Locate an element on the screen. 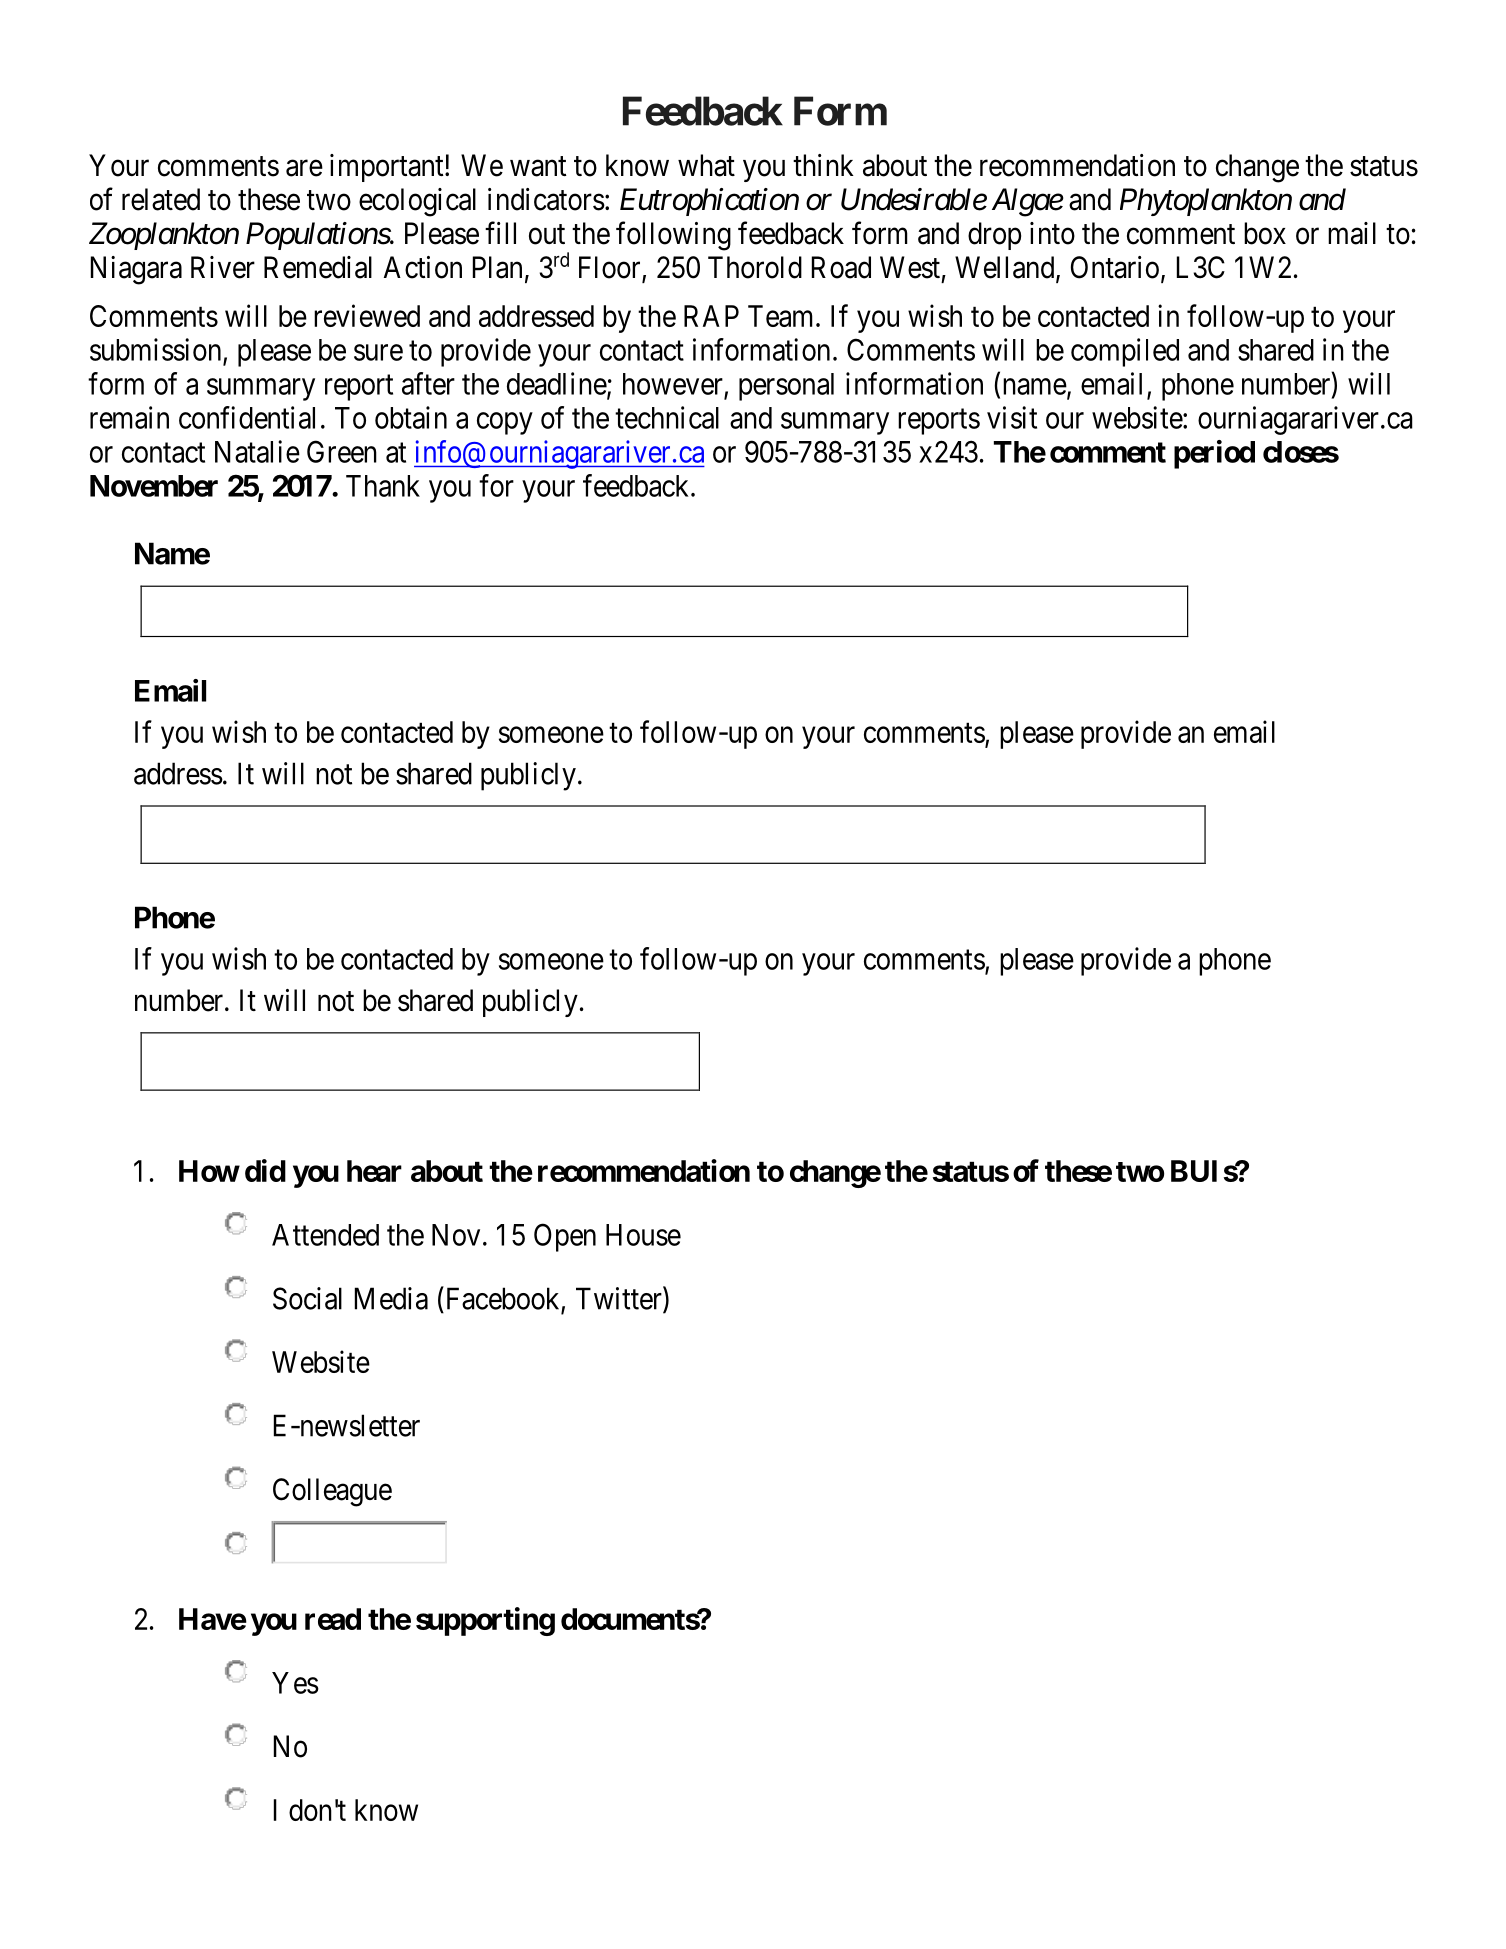 The height and width of the screenshot is (1949, 1506). read is located at coordinates (333, 1619).
